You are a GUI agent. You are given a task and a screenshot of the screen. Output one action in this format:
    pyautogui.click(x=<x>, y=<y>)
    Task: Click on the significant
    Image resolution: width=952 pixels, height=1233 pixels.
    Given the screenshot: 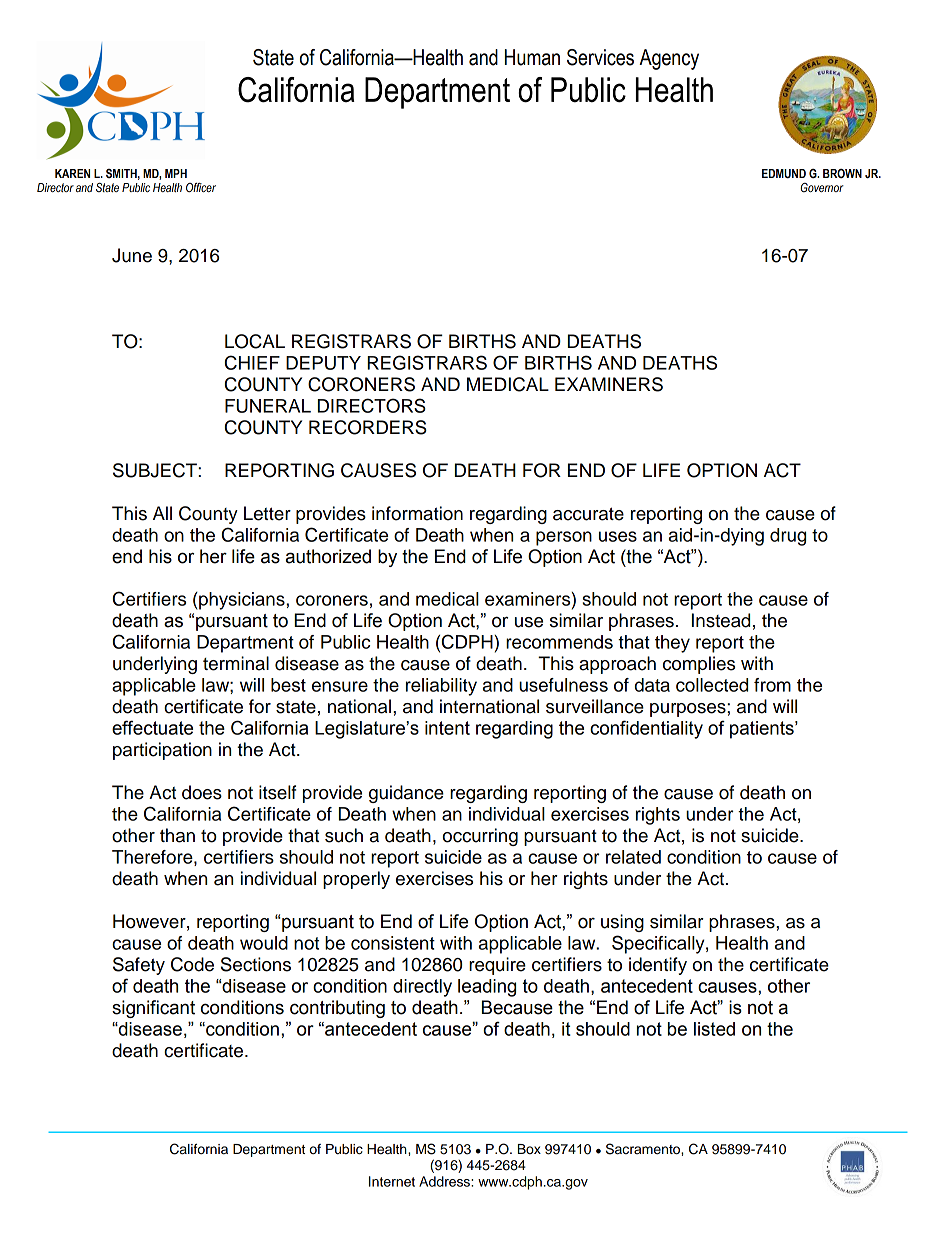 What is the action you would take?
    pyautogui.click(x=153, y=1009)
